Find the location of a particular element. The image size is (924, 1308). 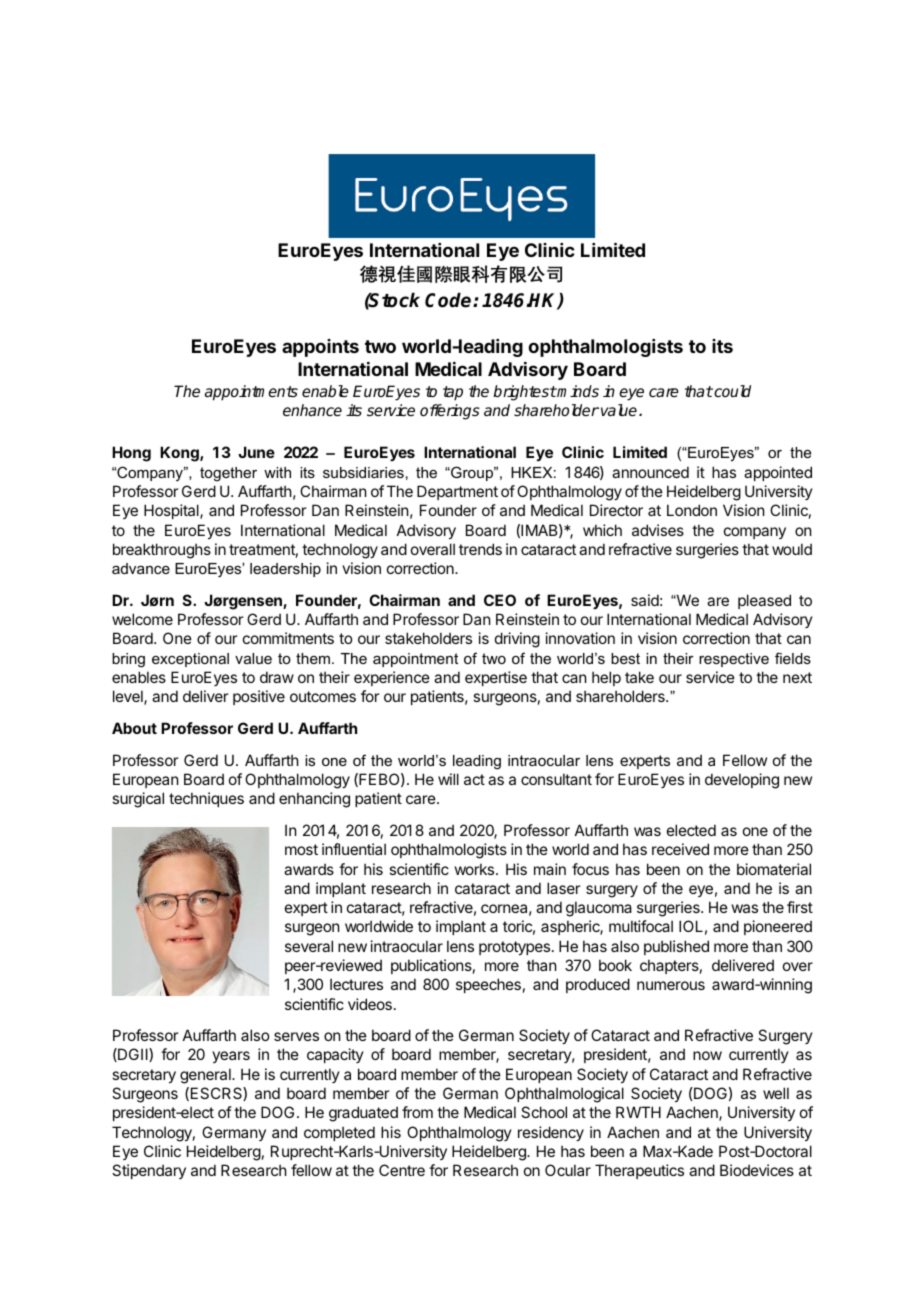

most is located at coordinates (301, 849).
